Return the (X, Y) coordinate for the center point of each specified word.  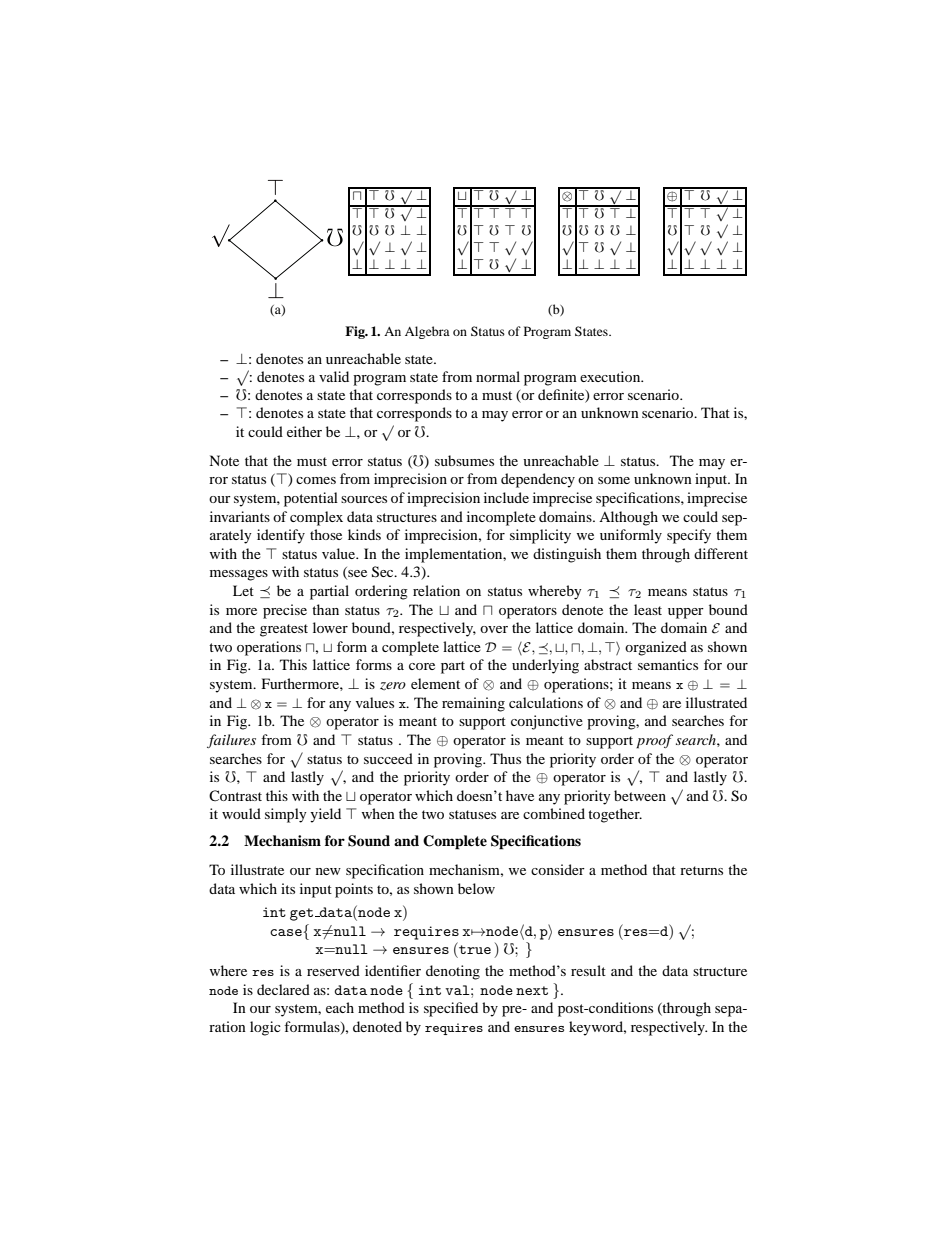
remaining (473, 704)
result (588, 970)
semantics (668, 664)
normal (498, 376)
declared (283, 989)
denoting (453, 972)
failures (231, 741)
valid (334, 376)
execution (611, 376)
